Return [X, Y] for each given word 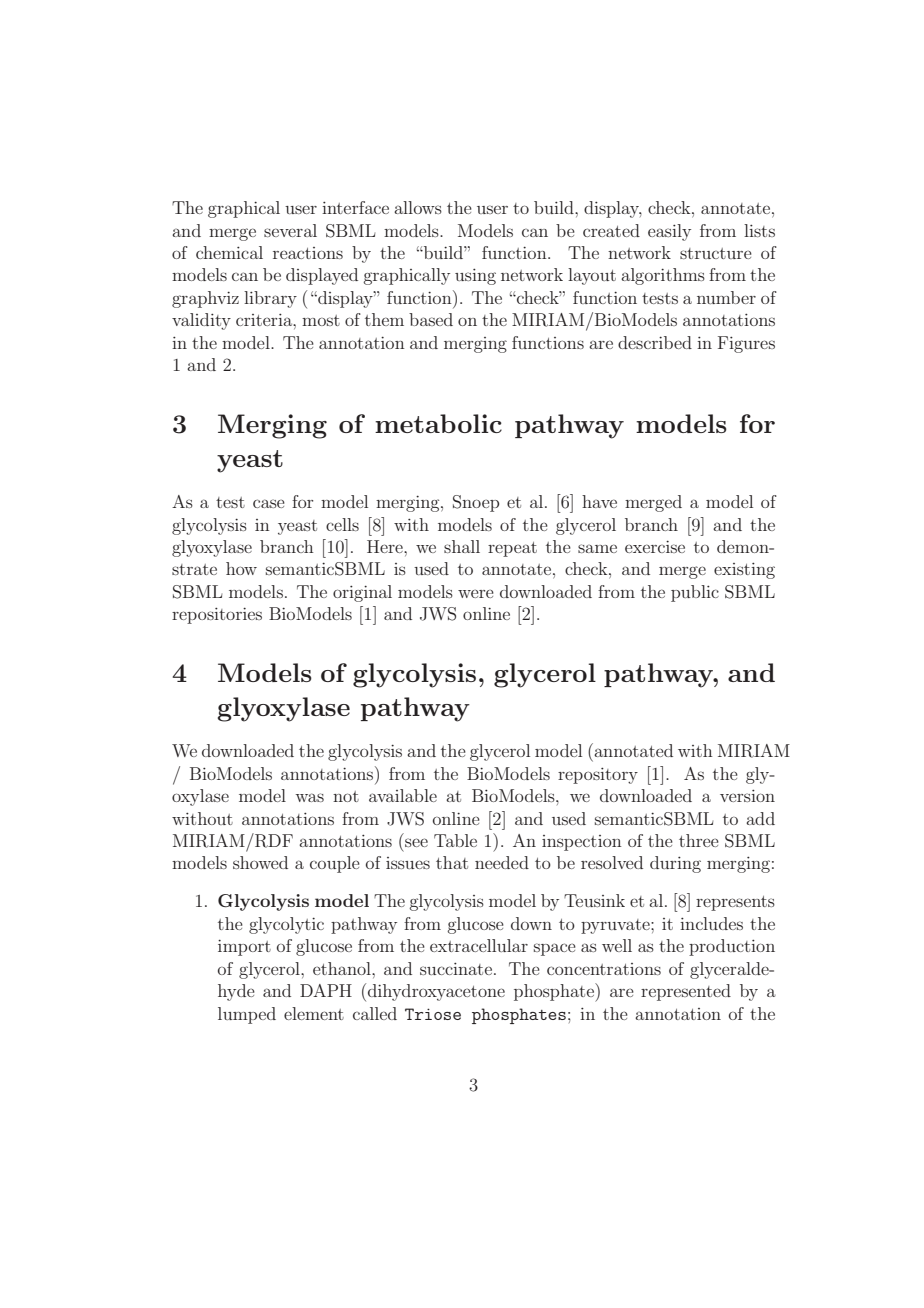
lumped [247, 1015]
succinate [456, 968]
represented [686, 992]
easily [669, 232]
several [290, 230]
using [475, 276]
